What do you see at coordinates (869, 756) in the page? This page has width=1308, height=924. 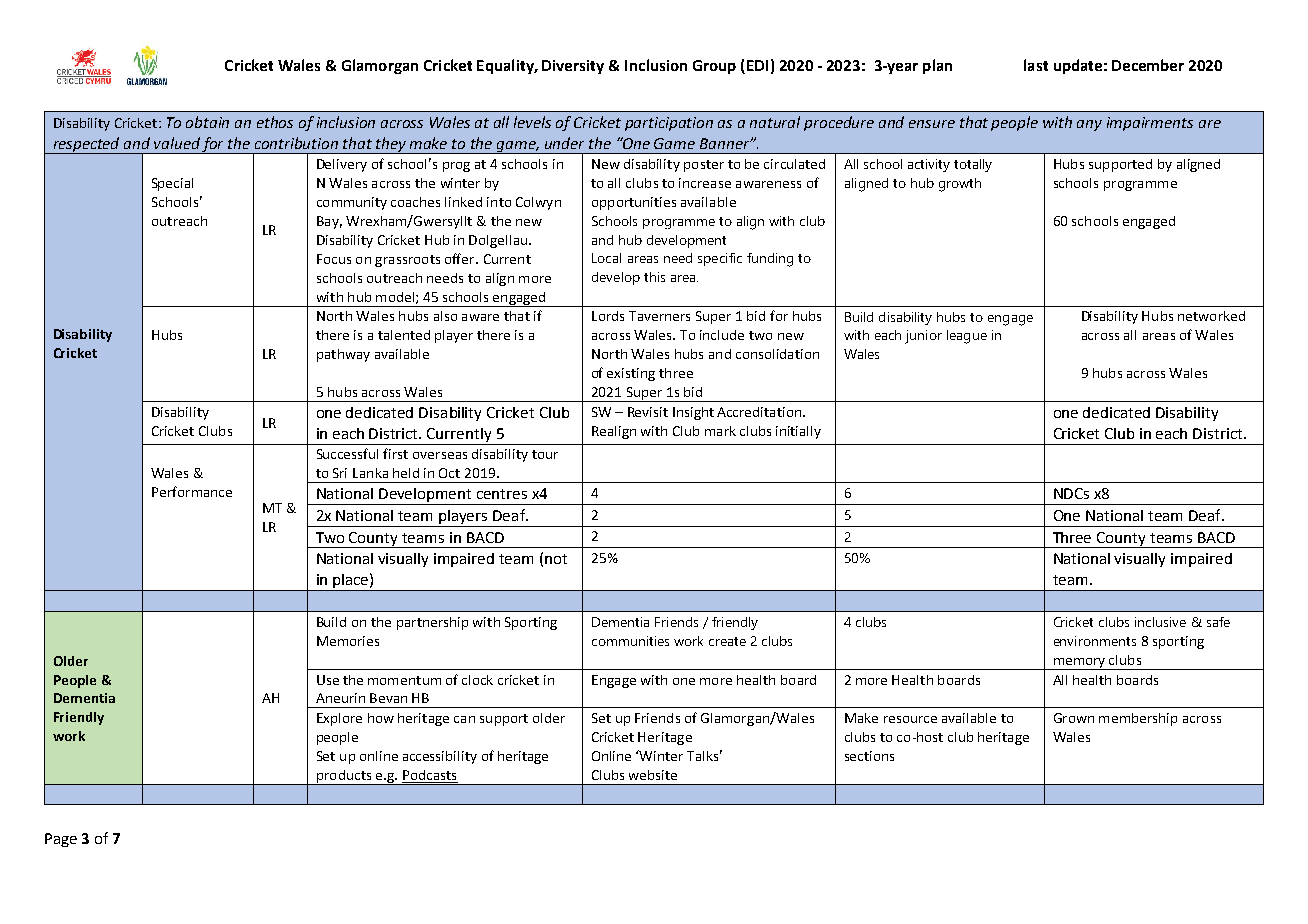 I see `sections` at bounding box center [869, 756].
